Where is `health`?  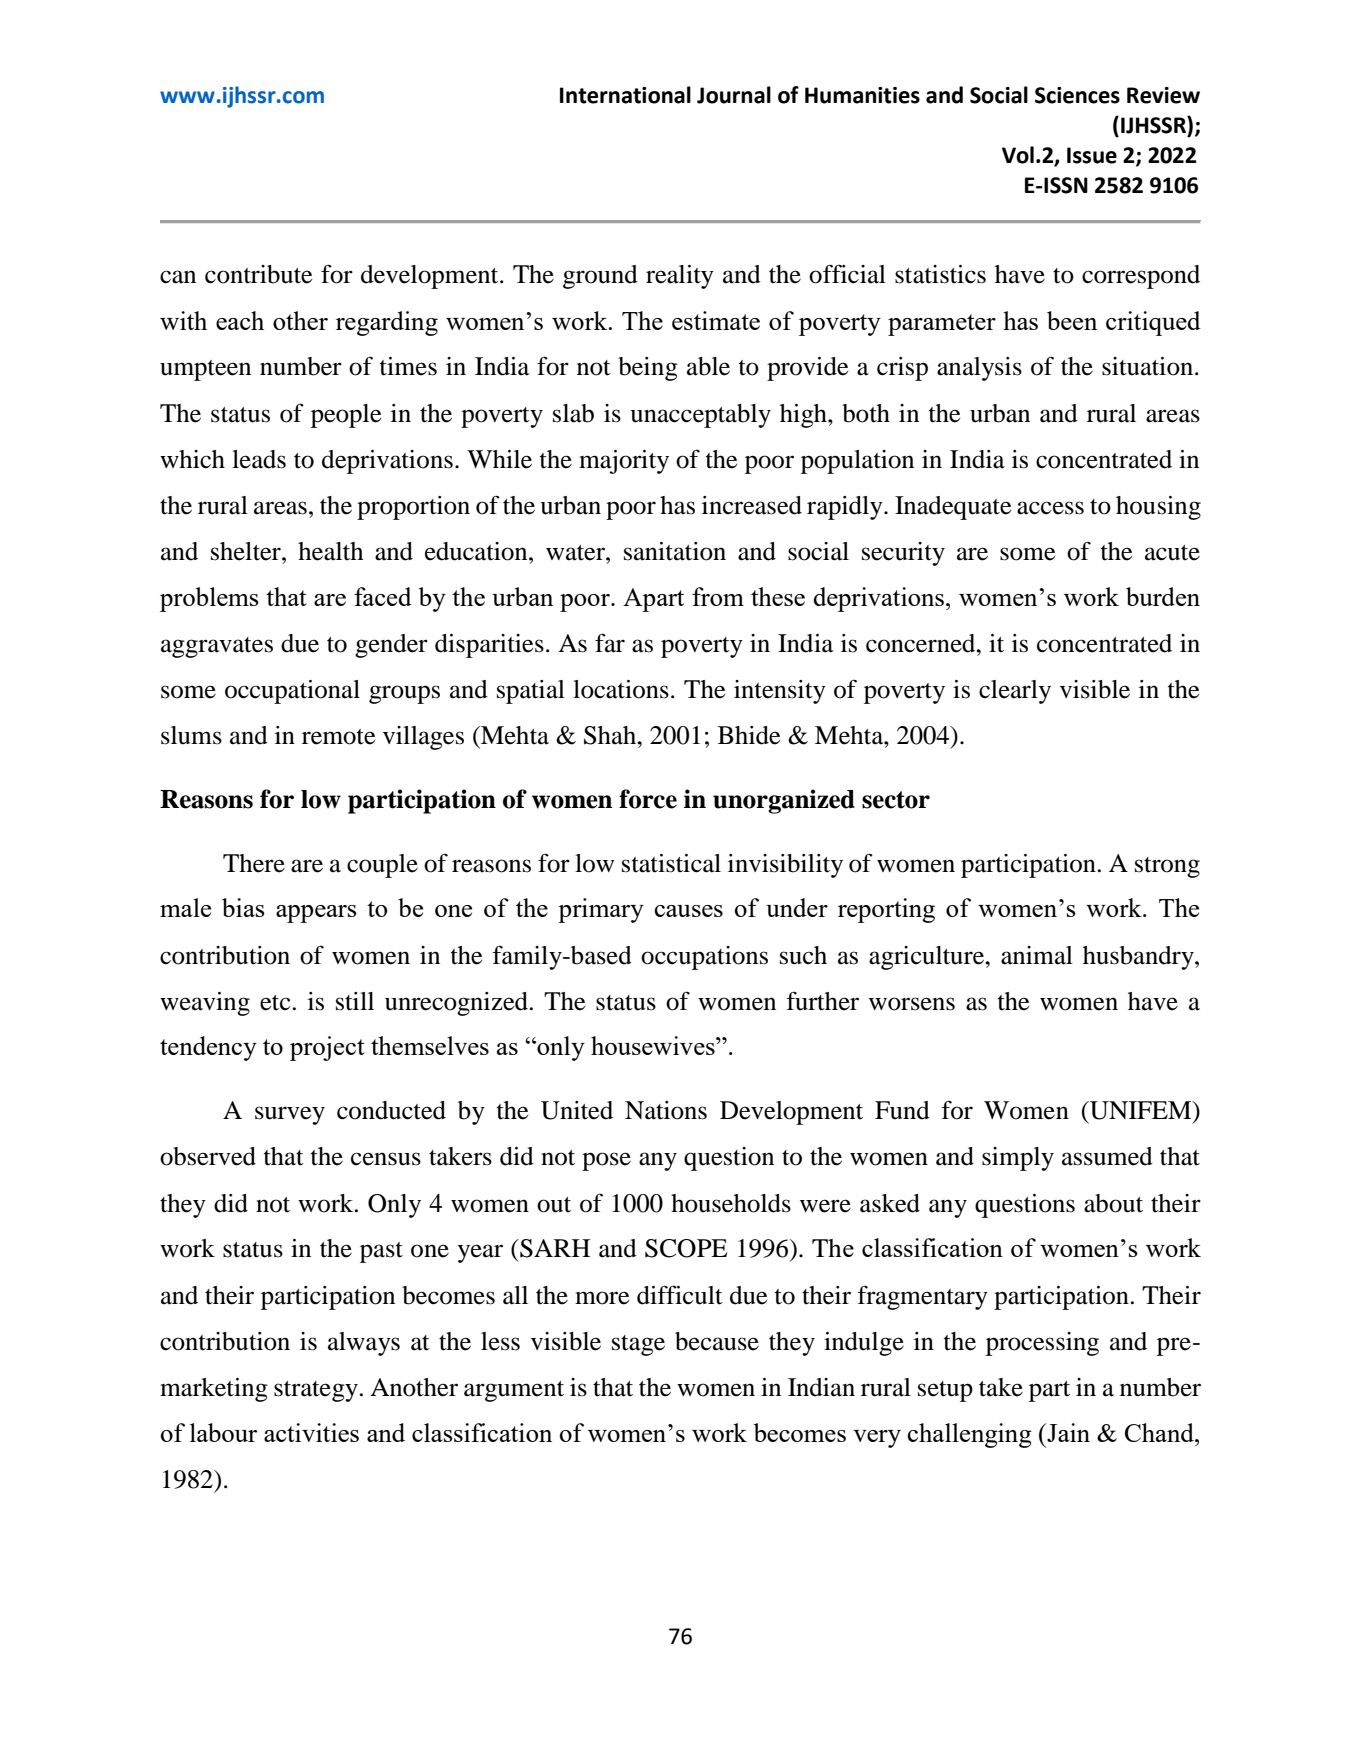 health is located at coordinates (330, 551).
